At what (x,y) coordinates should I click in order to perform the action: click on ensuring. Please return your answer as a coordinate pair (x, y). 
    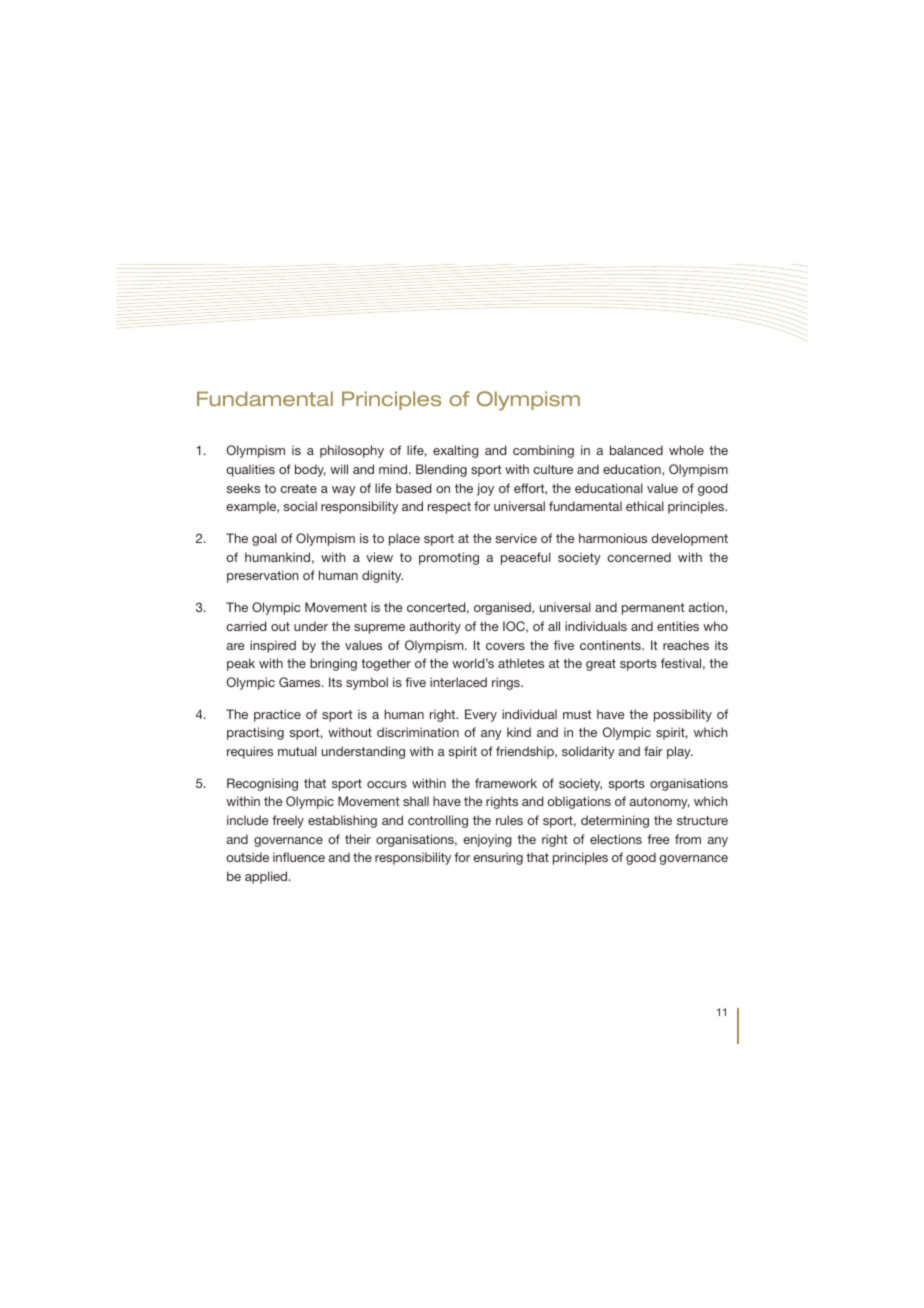
    Looking at the image, I should click on (498, 858).
